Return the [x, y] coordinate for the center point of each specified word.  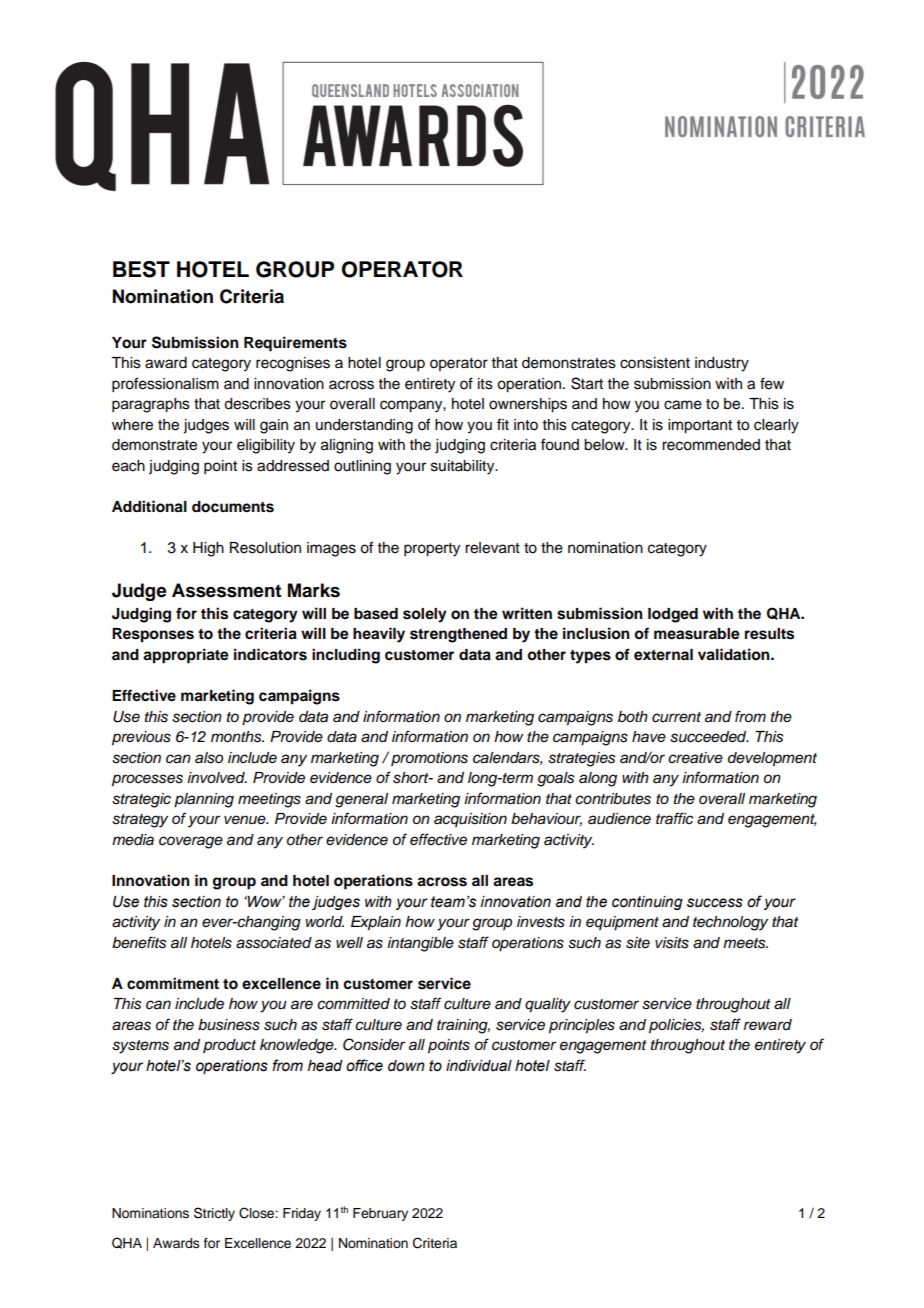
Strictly [214, 1214]
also [209, 758]
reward [768, 1025]
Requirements [295, 344]
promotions [429, 759]
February [380, 1214]
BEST [141, 269]
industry [722, 364]
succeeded [709, 737]
